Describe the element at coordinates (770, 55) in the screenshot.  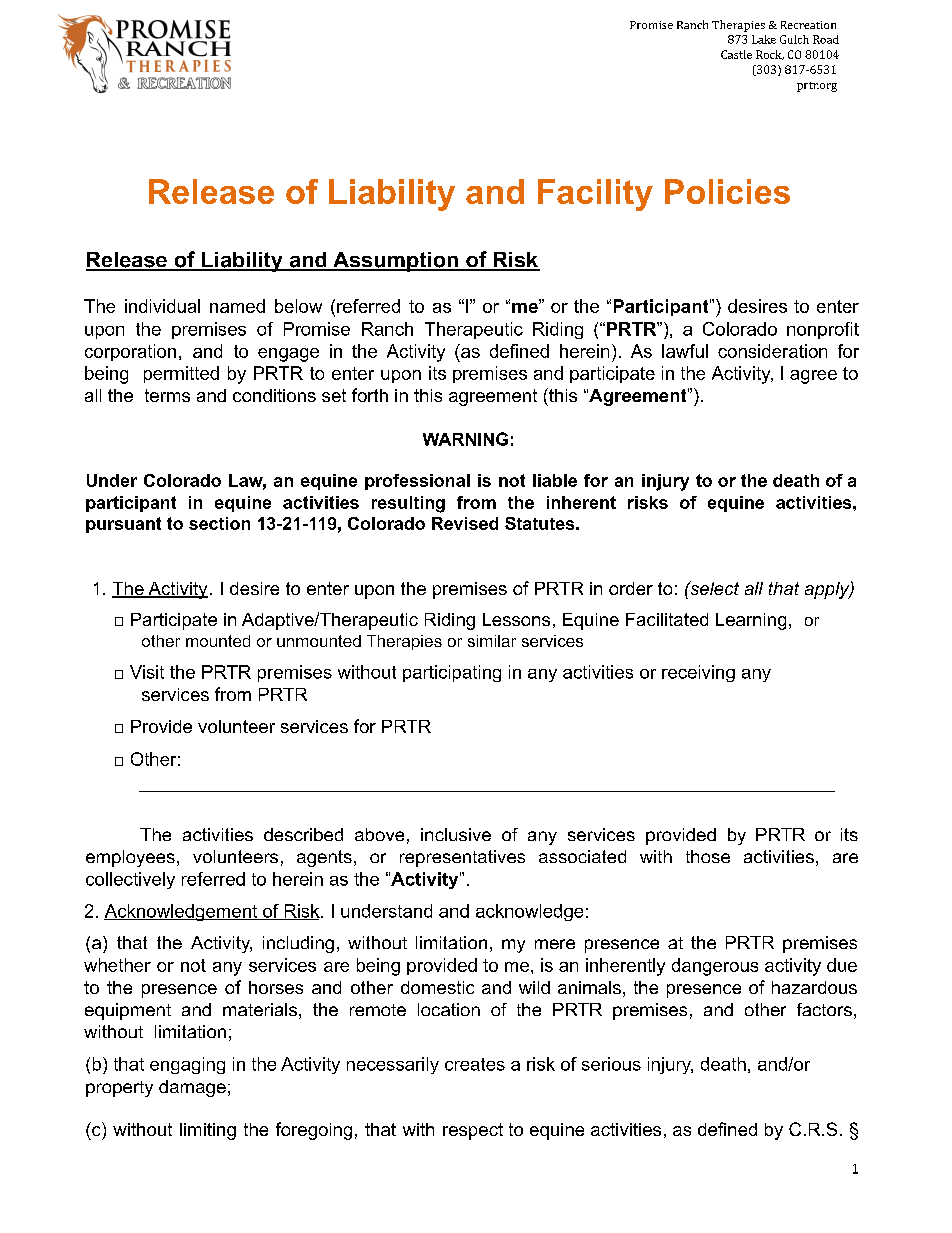
I see `Rock` at that location.
